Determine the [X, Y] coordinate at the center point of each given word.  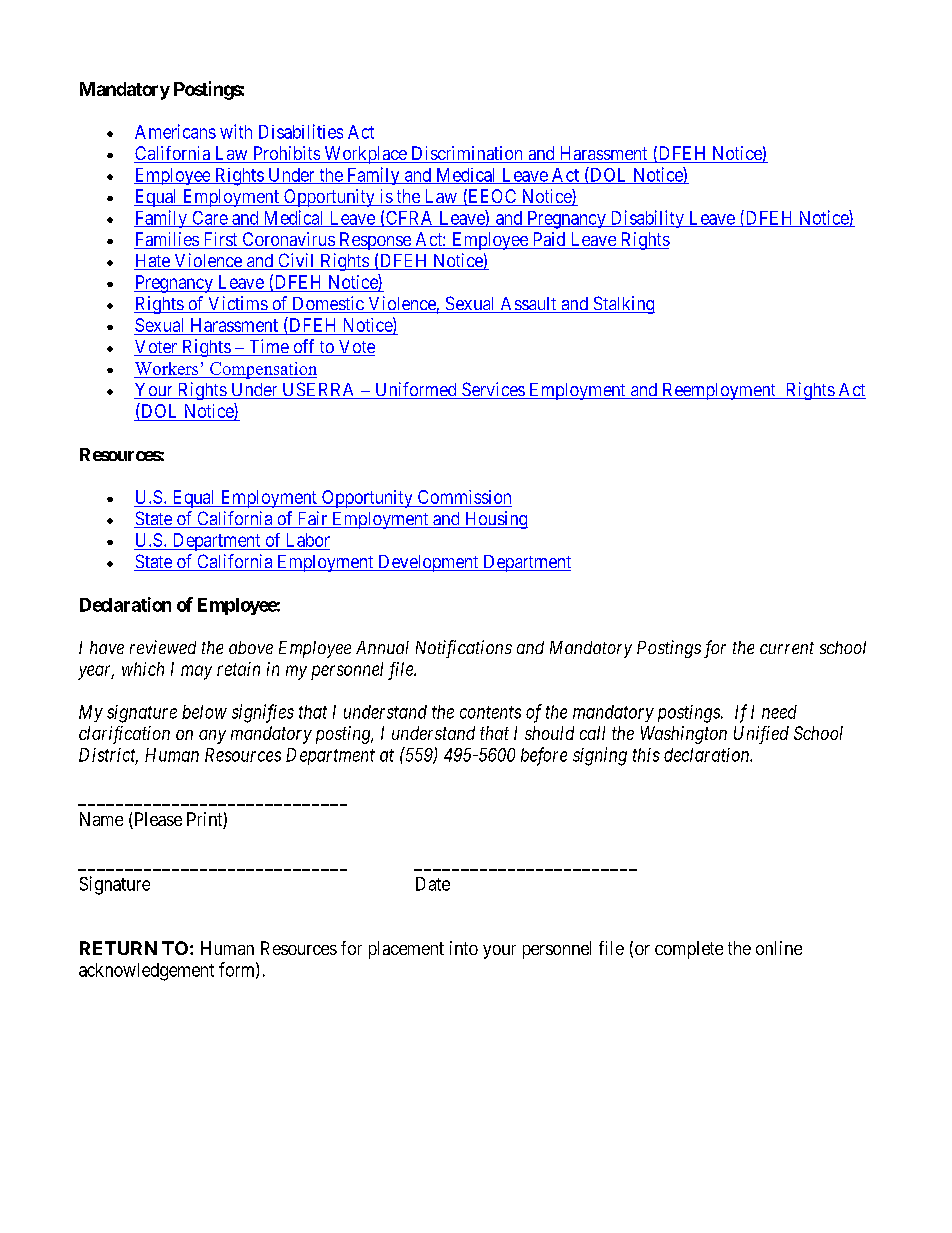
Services [492, 390]
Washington [684, 735]
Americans [175, 131]
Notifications [464, 649]
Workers [167, 370]
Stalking [623, 305]
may [196, 672]
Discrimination [467, 154]
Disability [647, 219]
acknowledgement [146, 972]
